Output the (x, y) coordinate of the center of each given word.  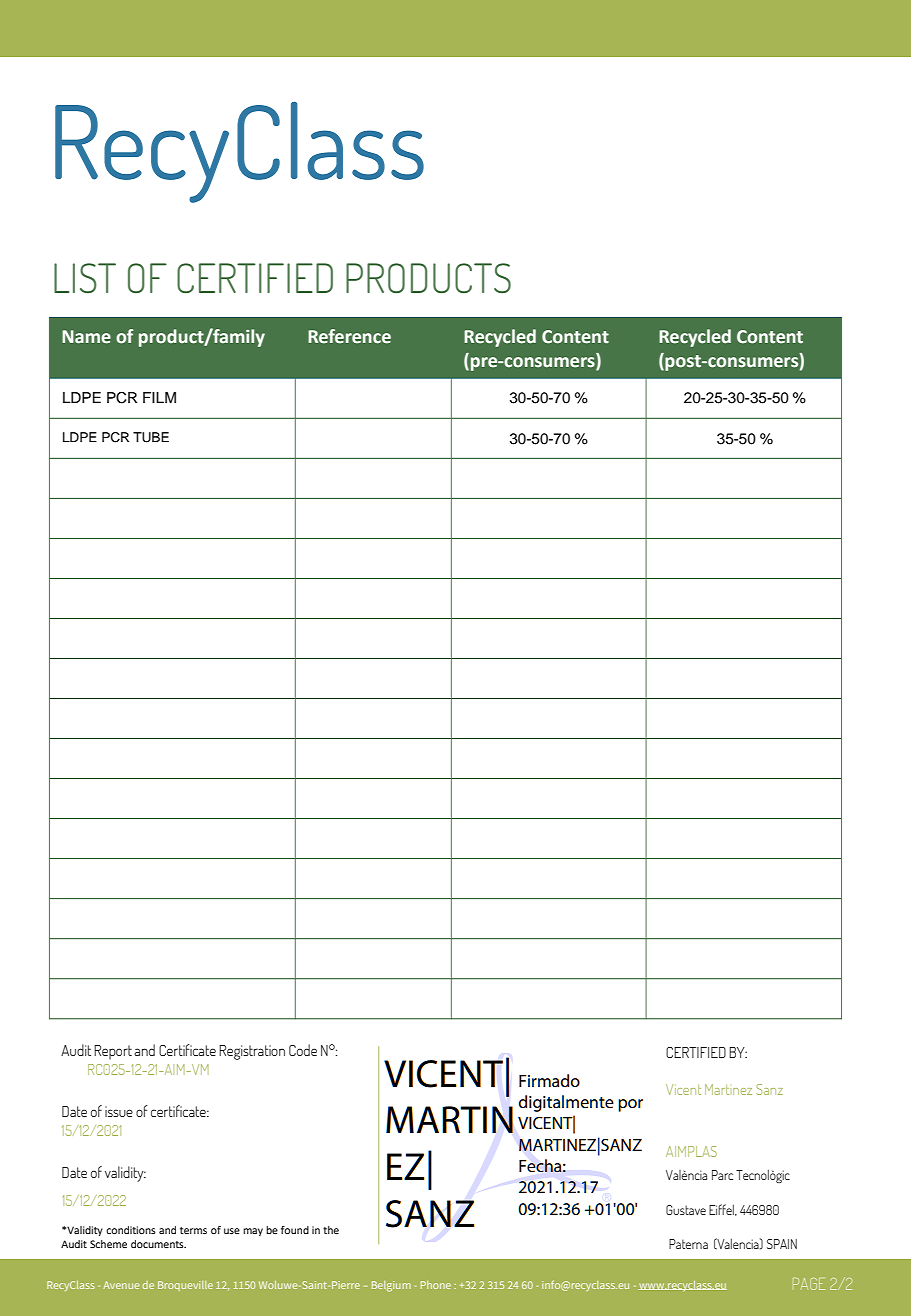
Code (303, 1050)
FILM (159, 397)
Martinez (728, 1089)
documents (158, 1244)
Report (113, 1052)
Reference (349, 336)
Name (86, 337)
